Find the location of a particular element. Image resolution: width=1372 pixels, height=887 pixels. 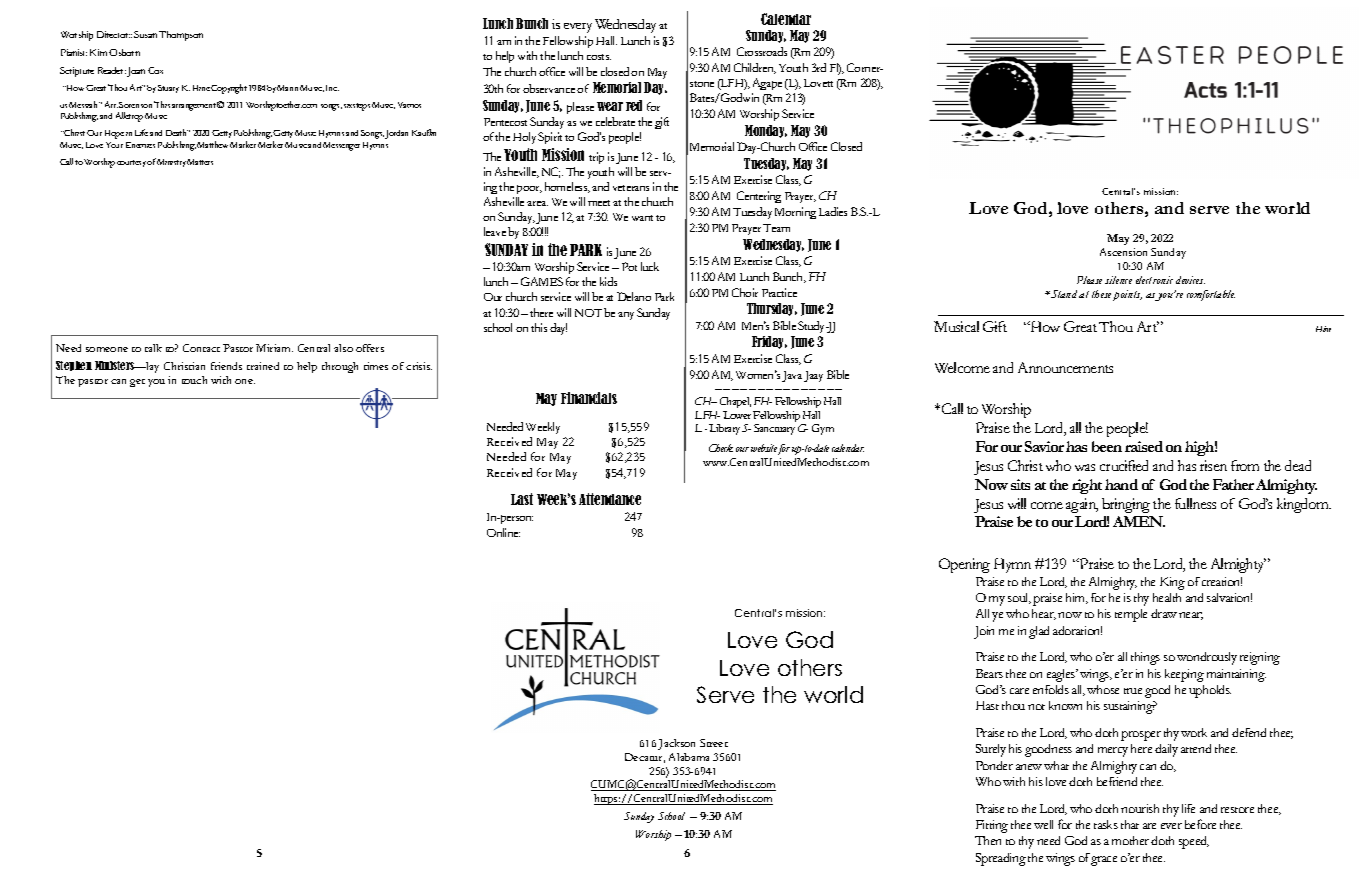

AMEN is located at coordinates (1139, 521).
